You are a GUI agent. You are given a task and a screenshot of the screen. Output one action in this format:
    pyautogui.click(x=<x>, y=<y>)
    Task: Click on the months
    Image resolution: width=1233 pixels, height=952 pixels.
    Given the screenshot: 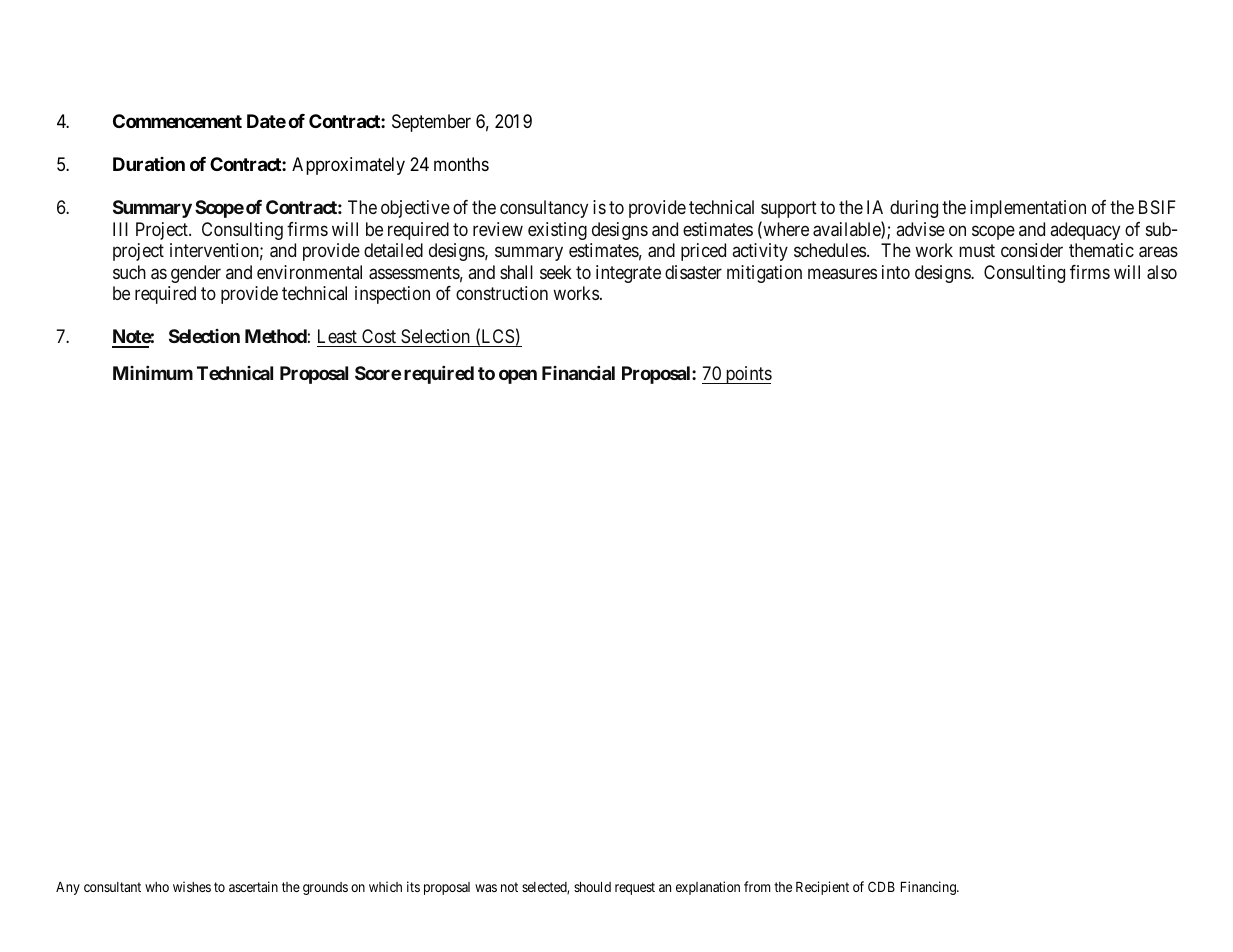 What is the action you would take?
    pyautogui.click(x=461, y=164)
